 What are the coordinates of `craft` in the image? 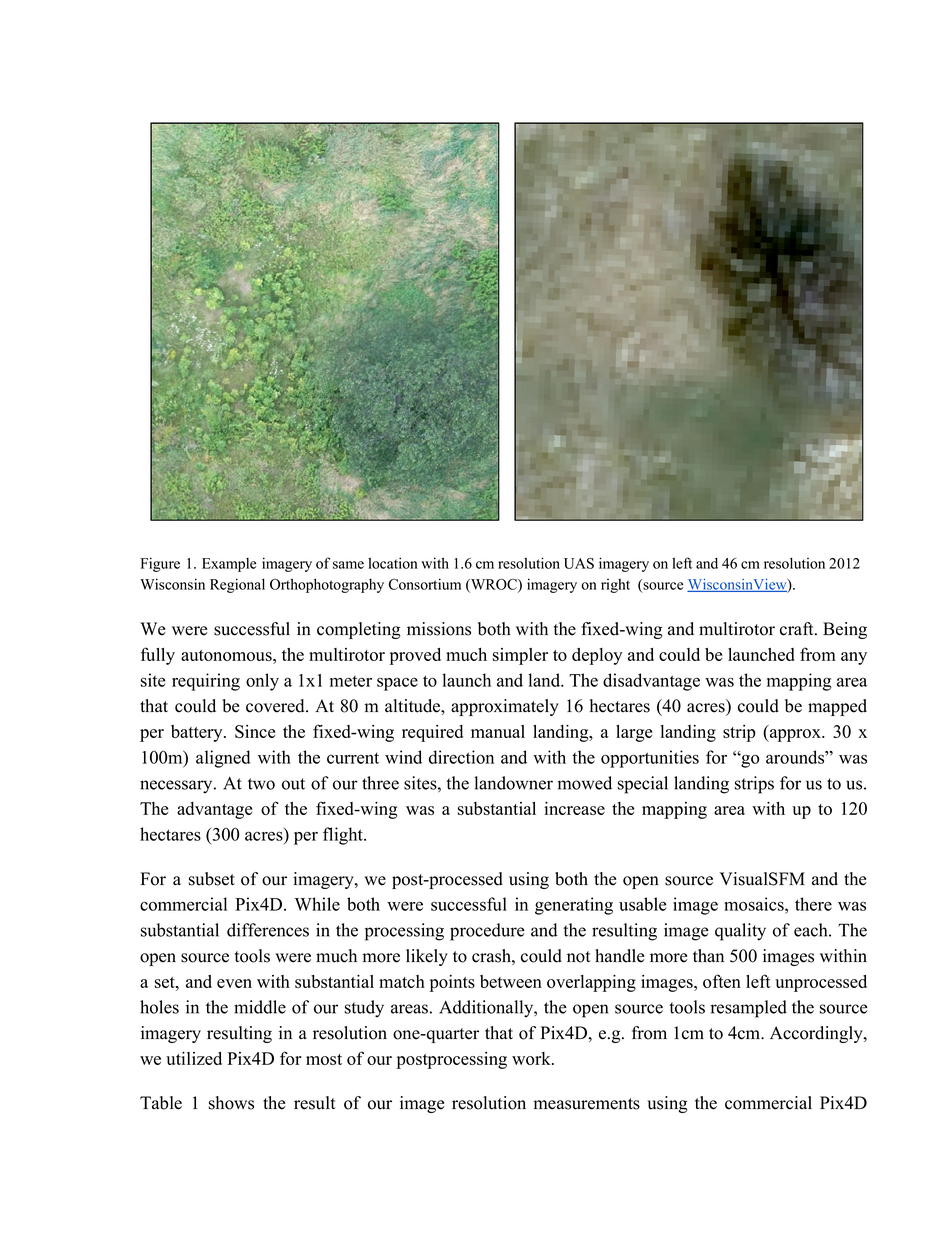 It's located at (798, 629).
